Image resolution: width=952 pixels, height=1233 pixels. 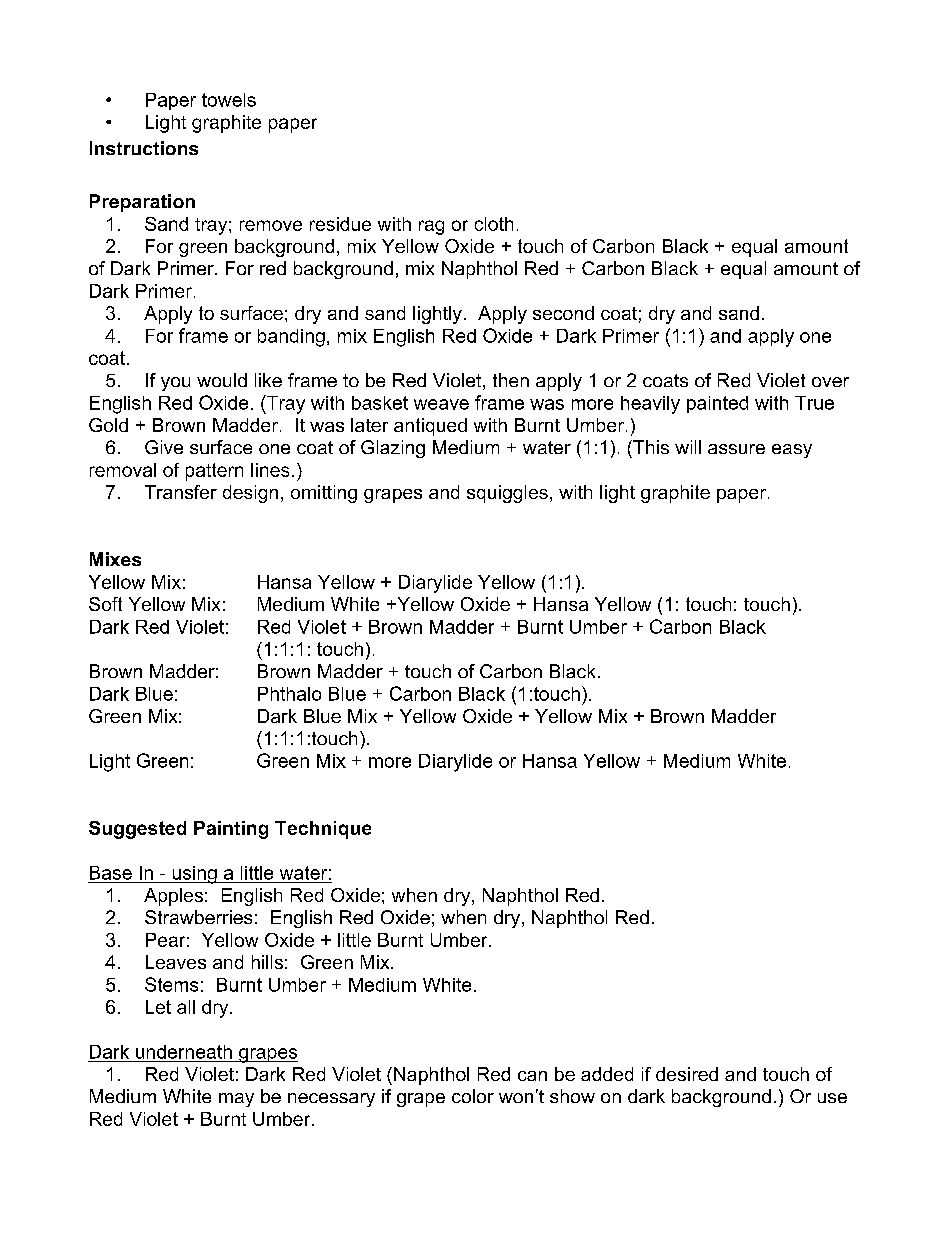 I want to click on then, so click(x=511, y=380).
